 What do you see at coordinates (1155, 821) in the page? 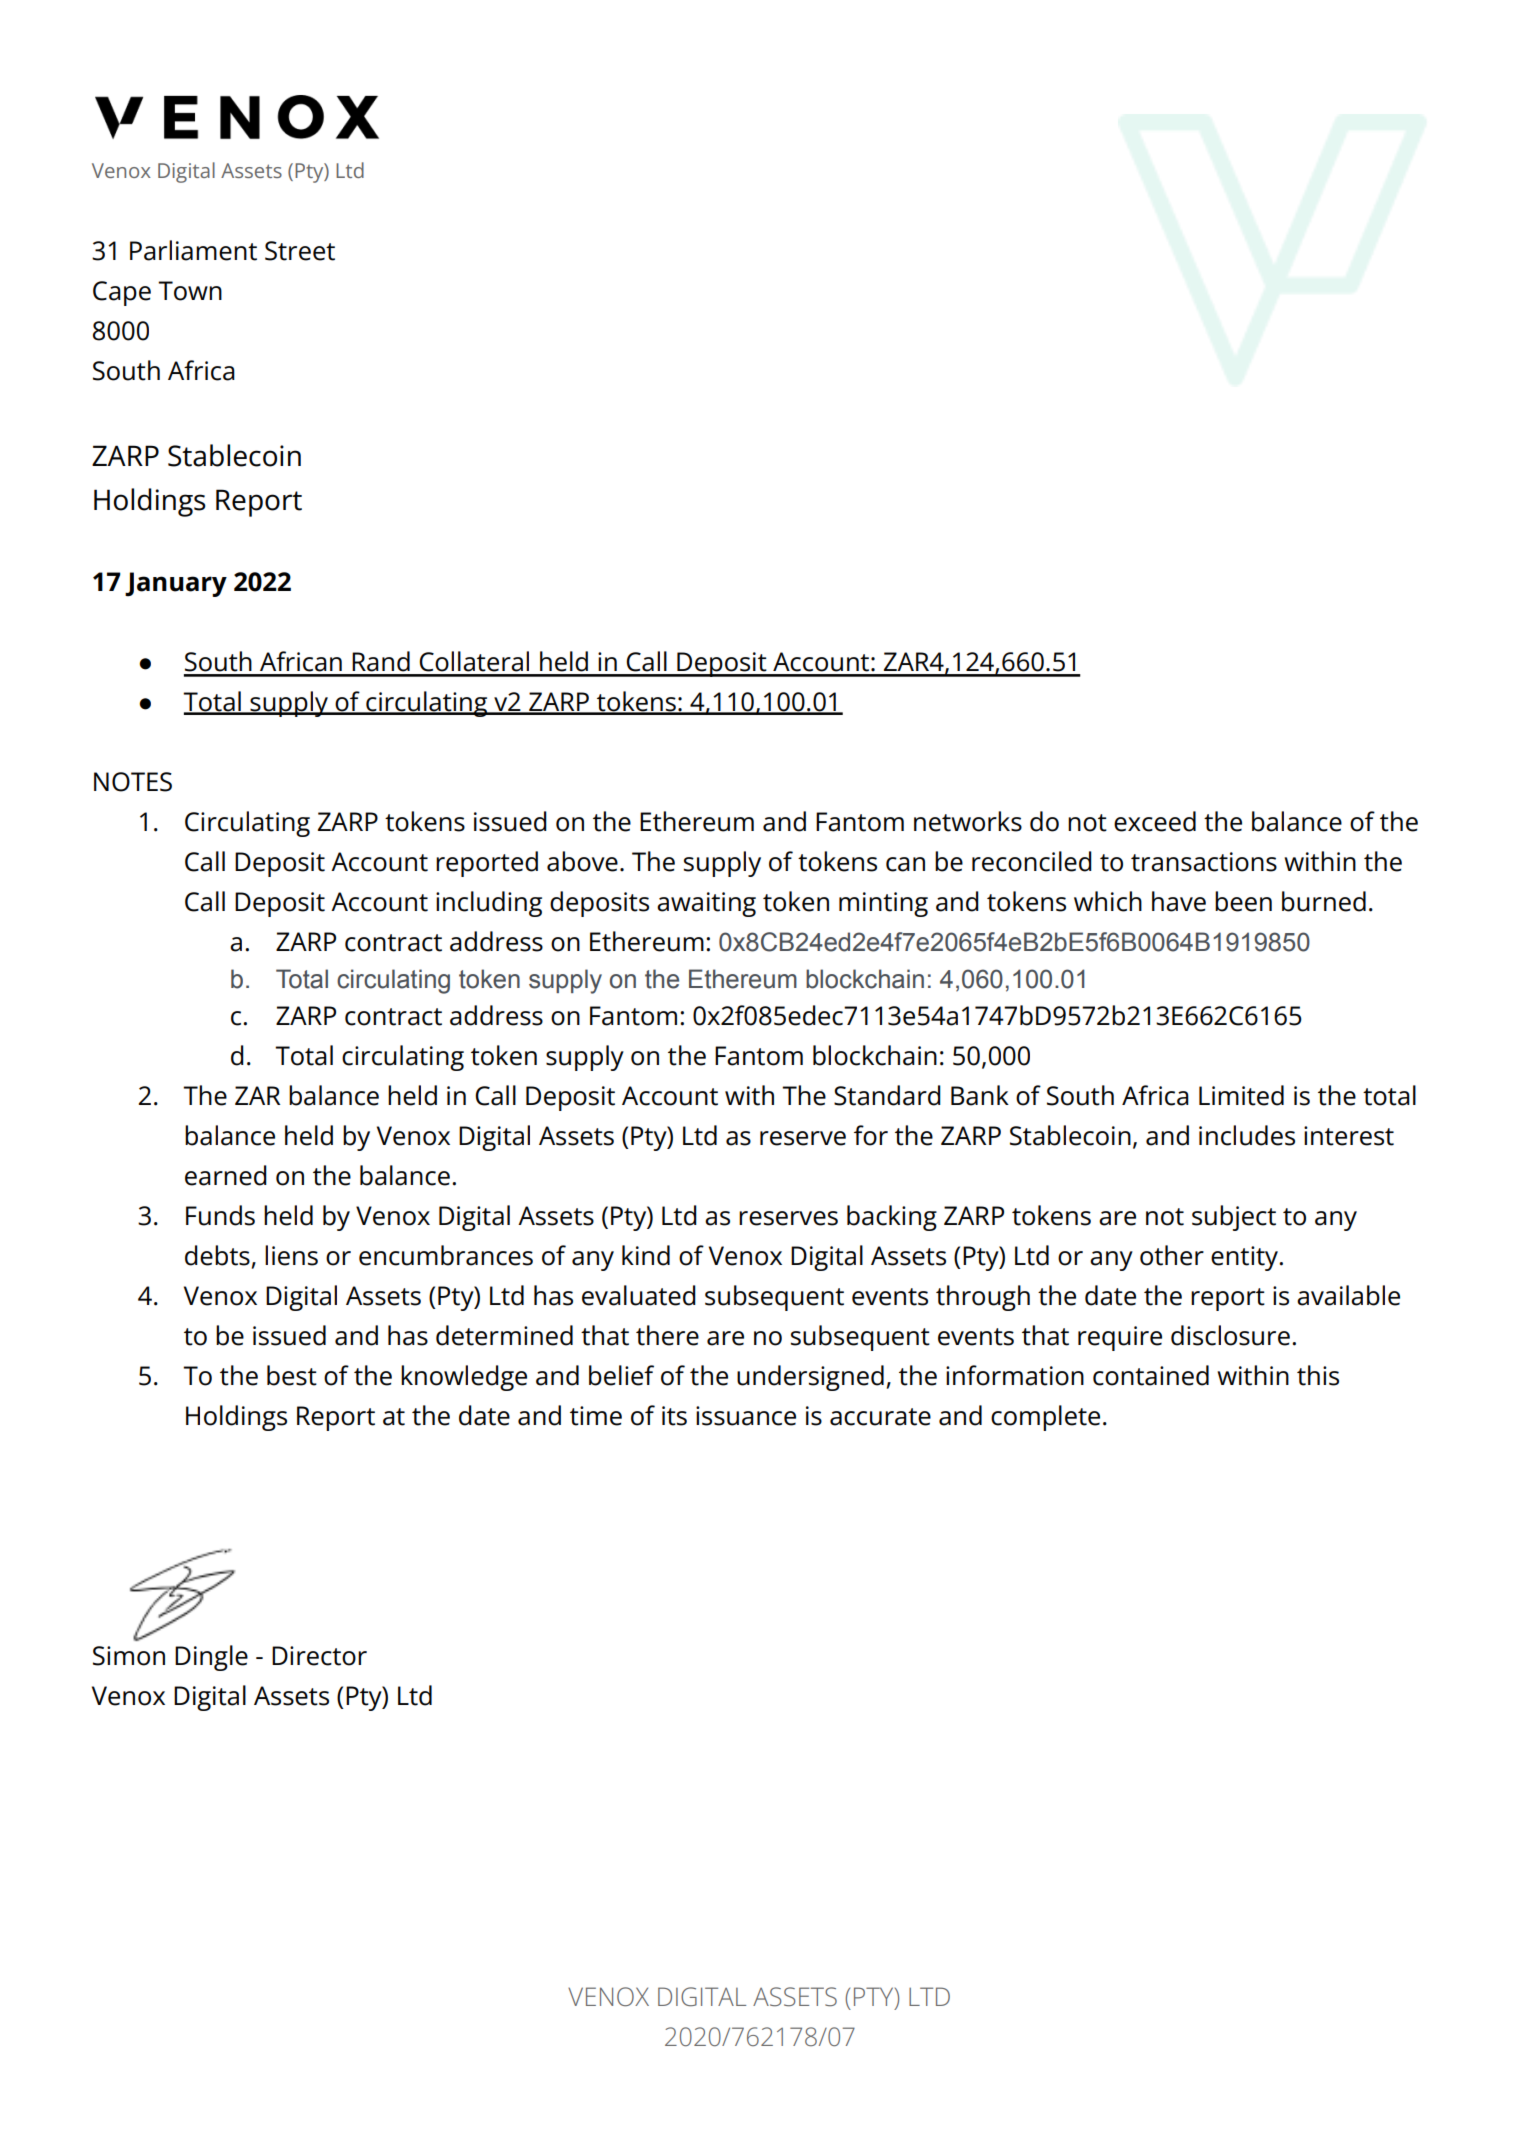
I see `exceed` at bounding box center [1155, 821].
